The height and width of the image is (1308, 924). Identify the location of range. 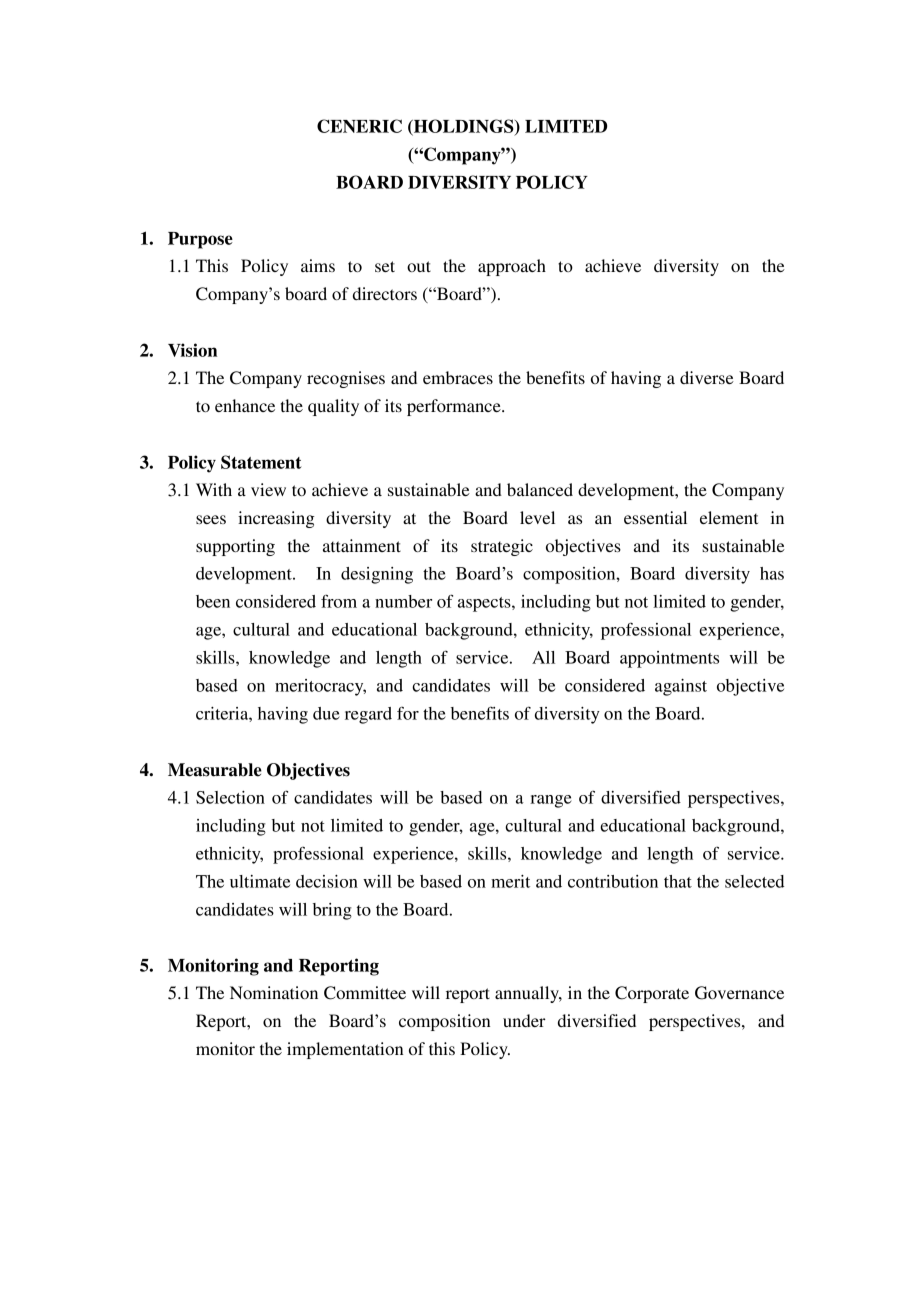
(551, 801).
